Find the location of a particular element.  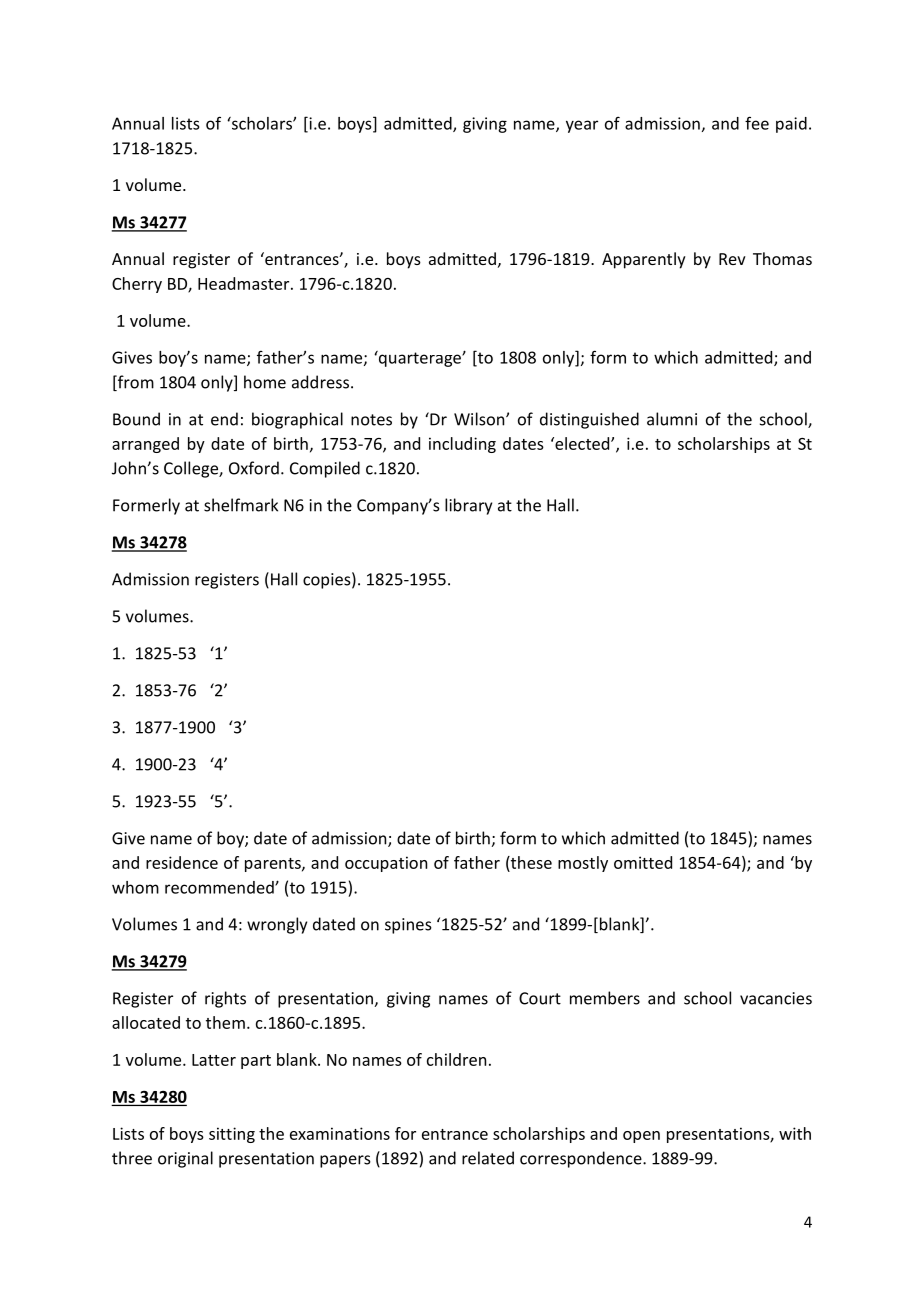

sitting is located at coordinates (232, 1135).
